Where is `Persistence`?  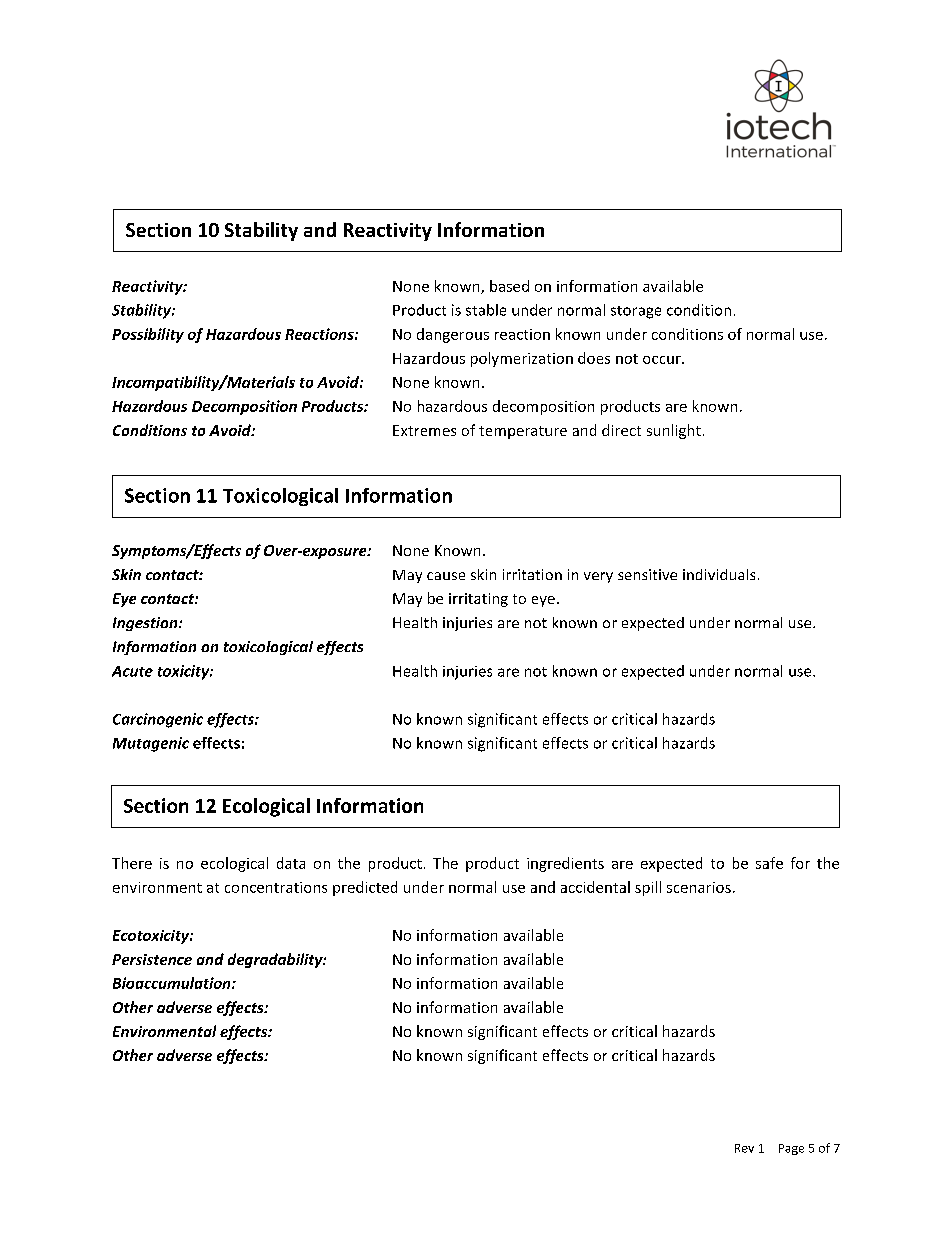 Persistence is located at coordinates (152, 959).
